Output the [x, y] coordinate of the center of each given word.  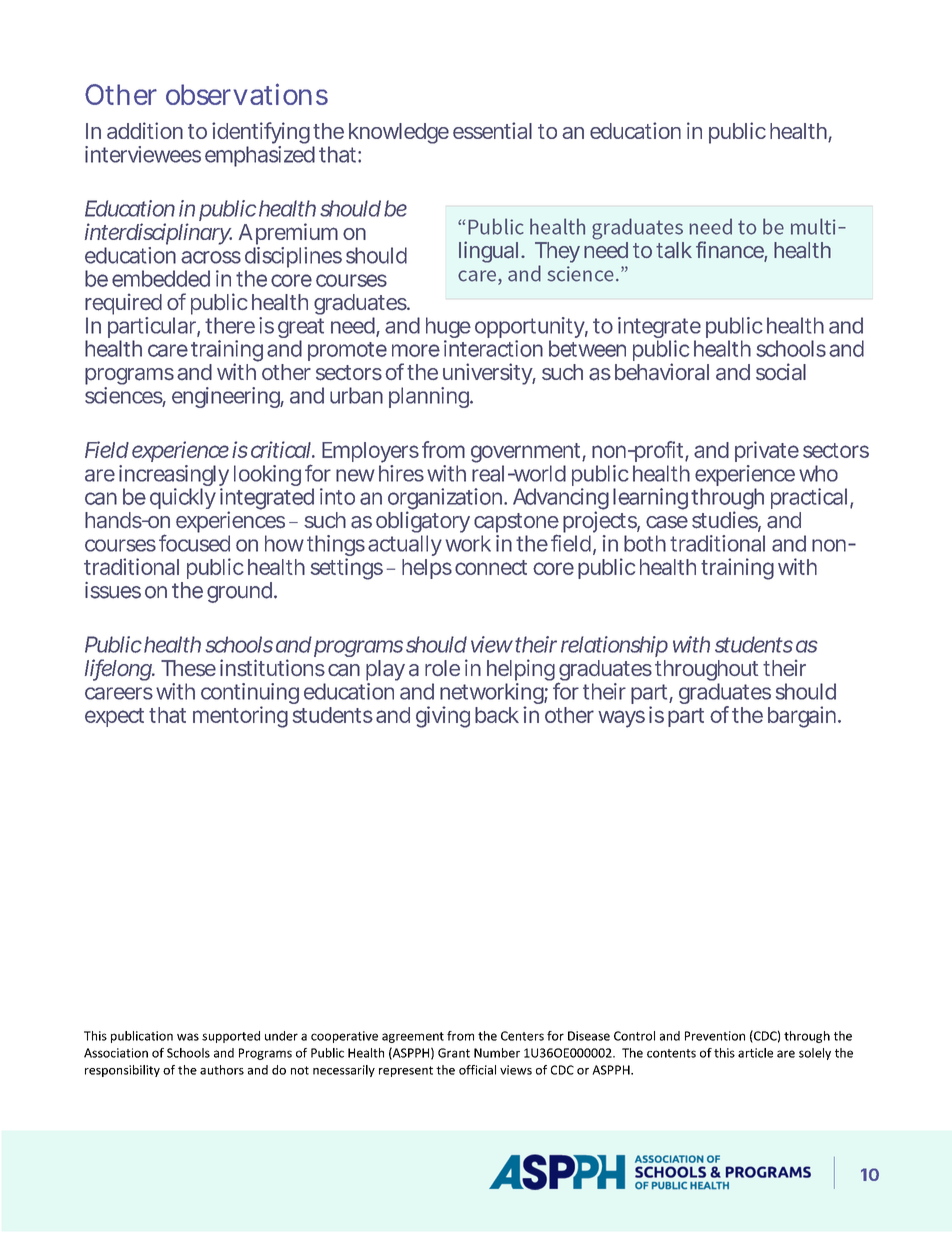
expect [114, 717]
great [301, 329]
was [188, 1037]
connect [491, 567]
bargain [801, 717]
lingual [488, 252]
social [781, 372]
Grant [454, 1053]
